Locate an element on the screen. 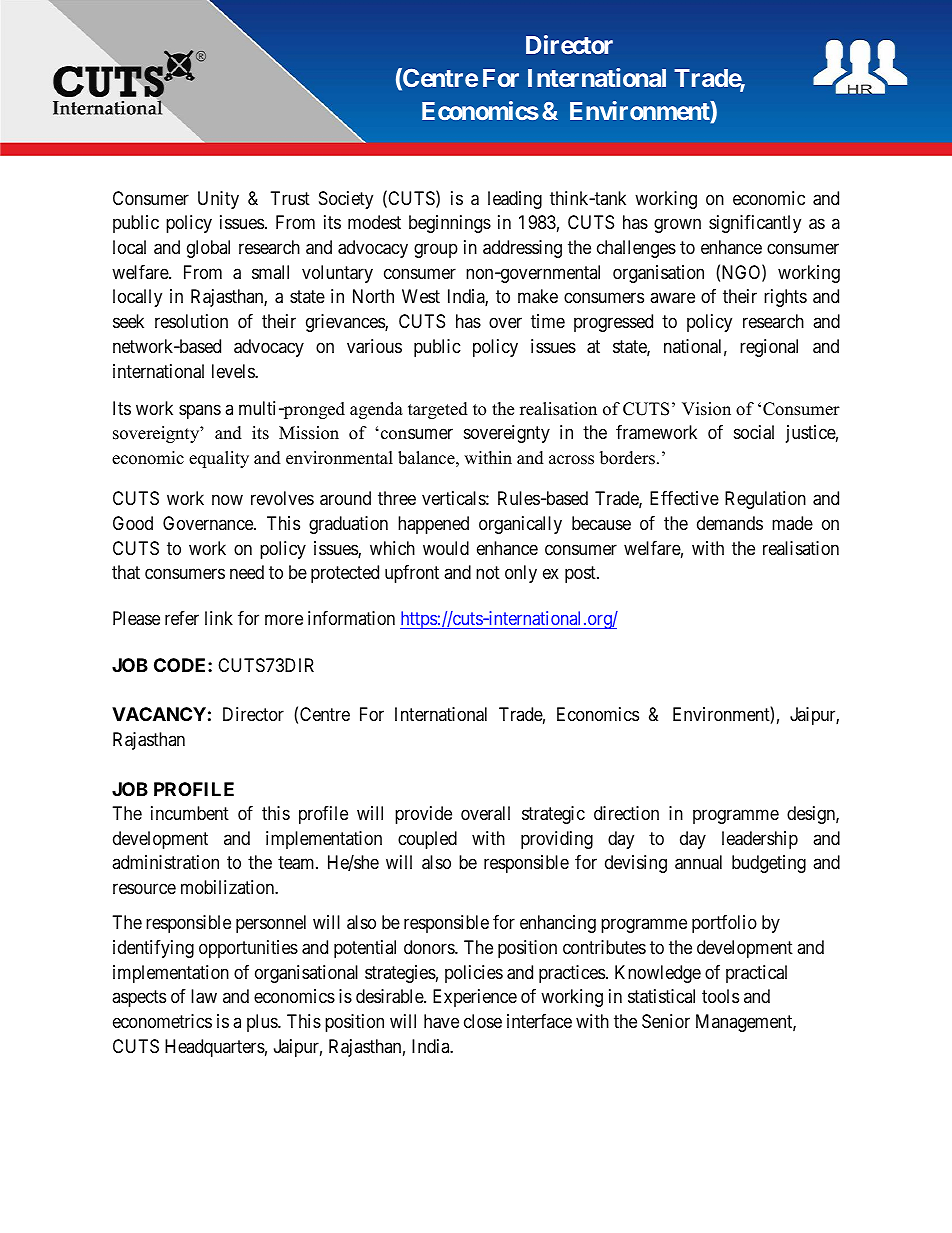 This screenshot has width=952, height=1233. tools is located at coordinates (720, 996).
